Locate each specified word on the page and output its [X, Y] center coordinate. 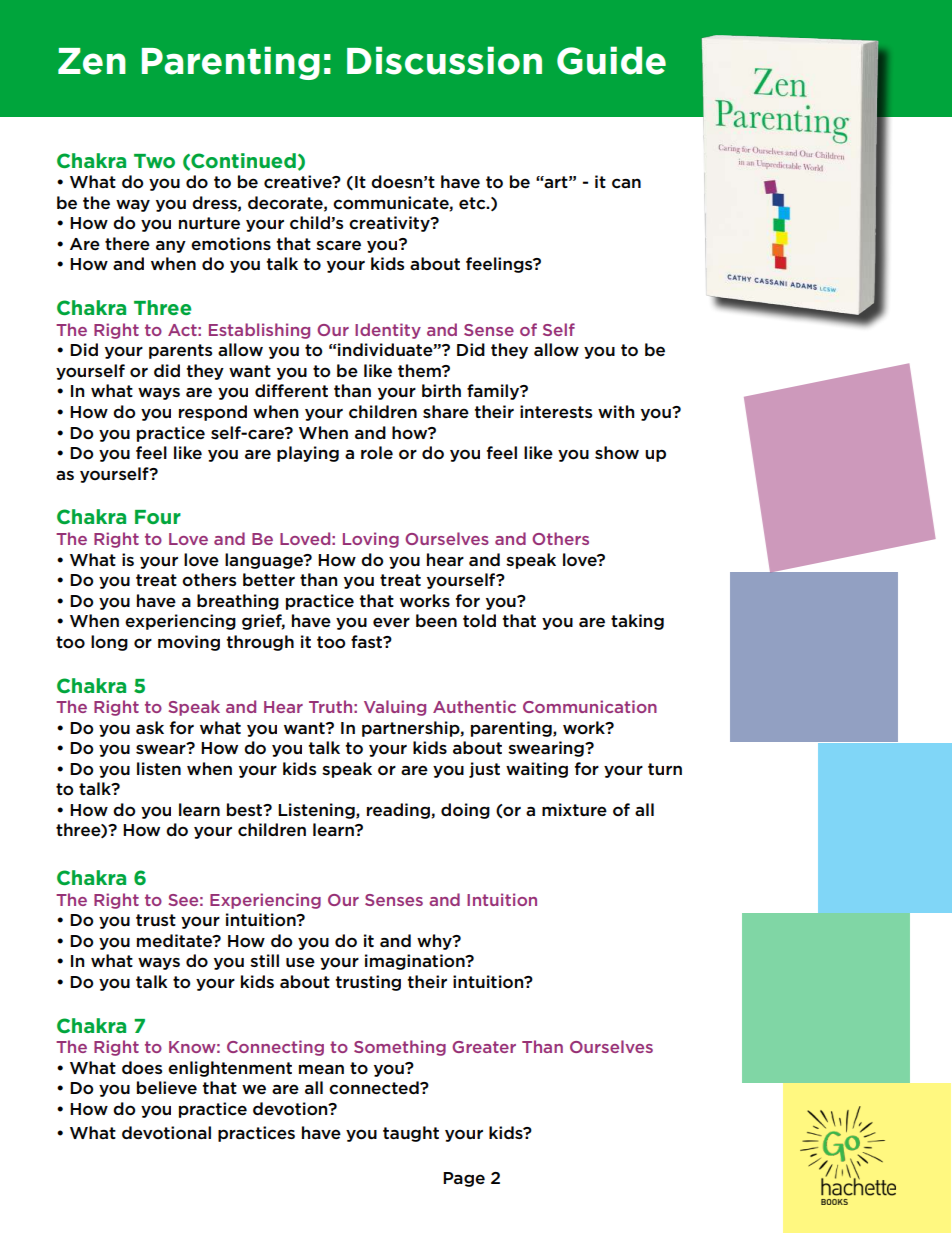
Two [154, 161]
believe [167, 1087]
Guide [611, 60]
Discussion [444, 60]
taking [637, 622]
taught [411, 1134]
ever [391, 622]
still [264, 960]
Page [464, 1179]
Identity [388, 331]
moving [189, 643]
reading [399, 811]
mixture [574, 809]
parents [180, 351]
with [616, 411]
